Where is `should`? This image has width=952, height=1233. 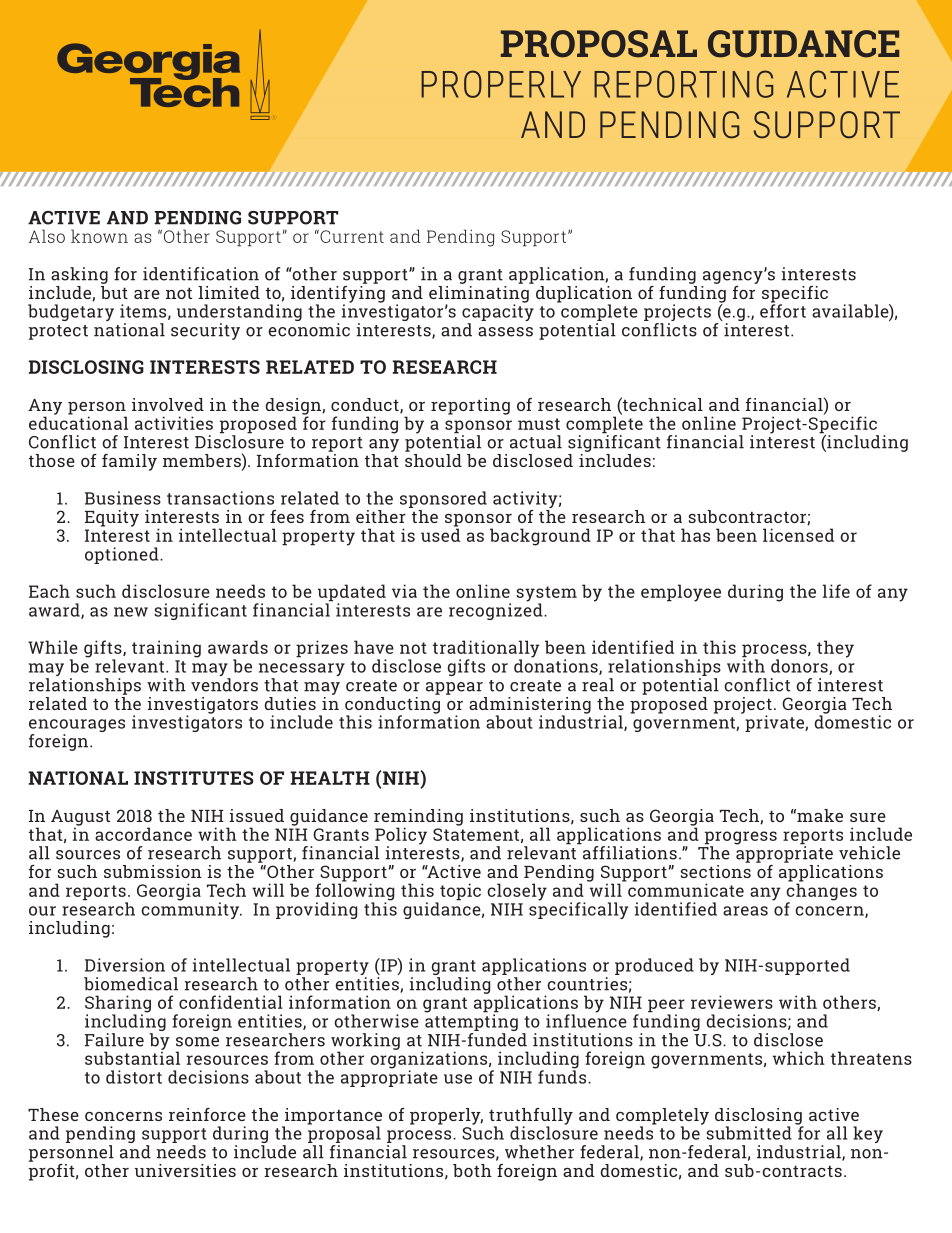 should is located at coordinates (433, 460).
